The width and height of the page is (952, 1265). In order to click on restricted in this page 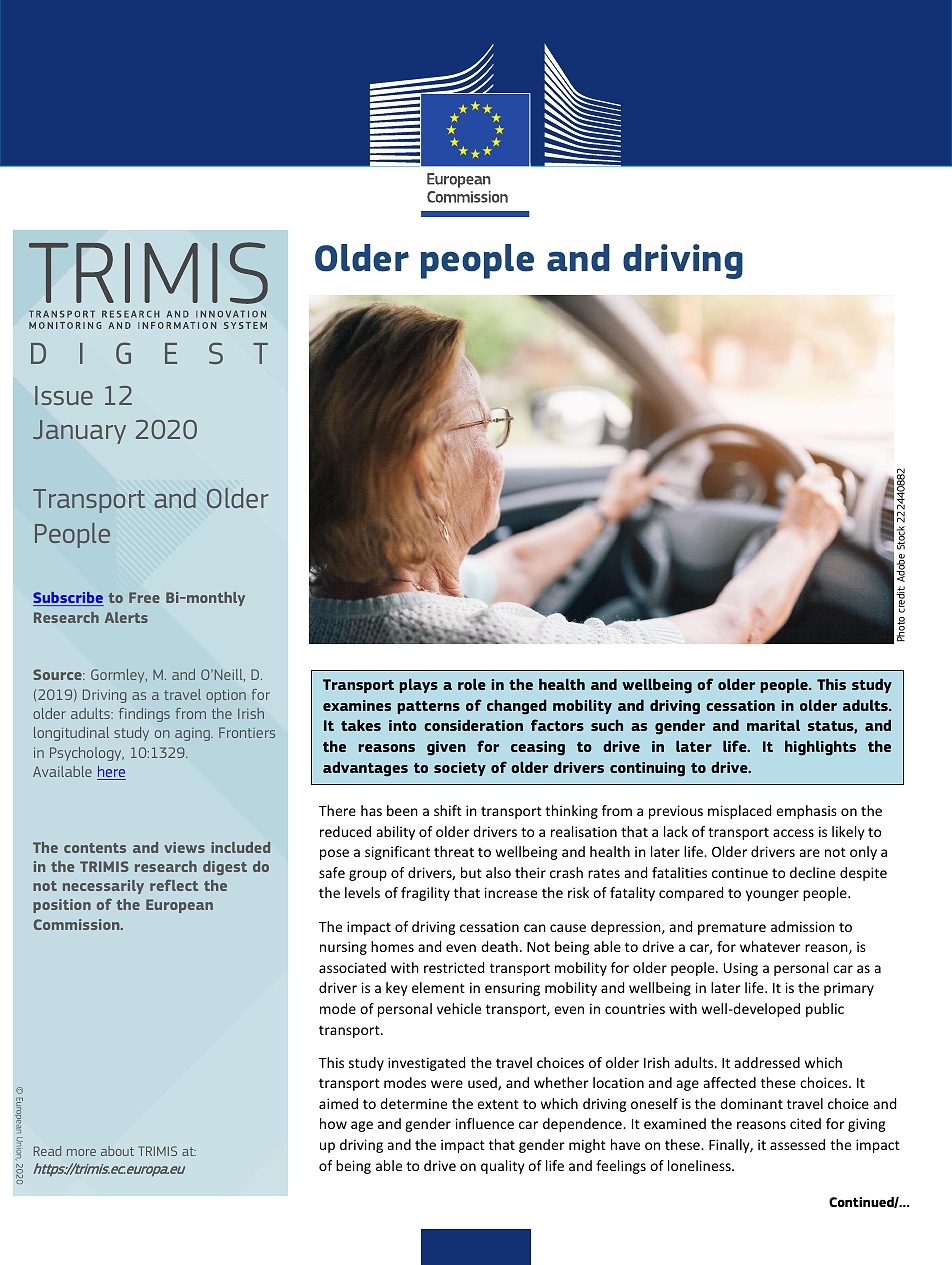, I will do `click(454, 967)`.
